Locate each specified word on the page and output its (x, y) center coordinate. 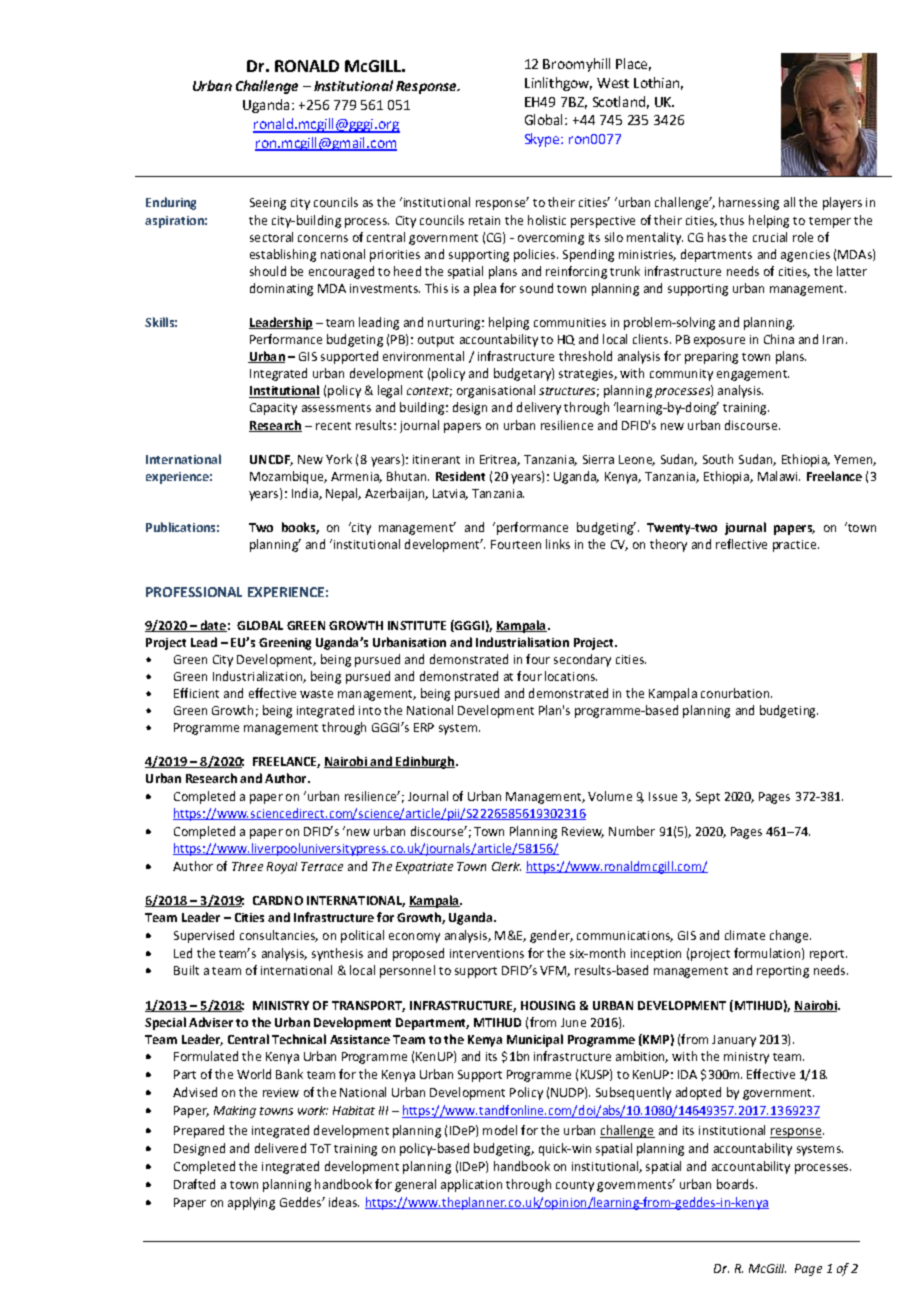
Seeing (268, 204)
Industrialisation (522, 642)
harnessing (749, 203)
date (213, 626)
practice (796, 546)
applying (251, 1203)
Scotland (619, 101)
